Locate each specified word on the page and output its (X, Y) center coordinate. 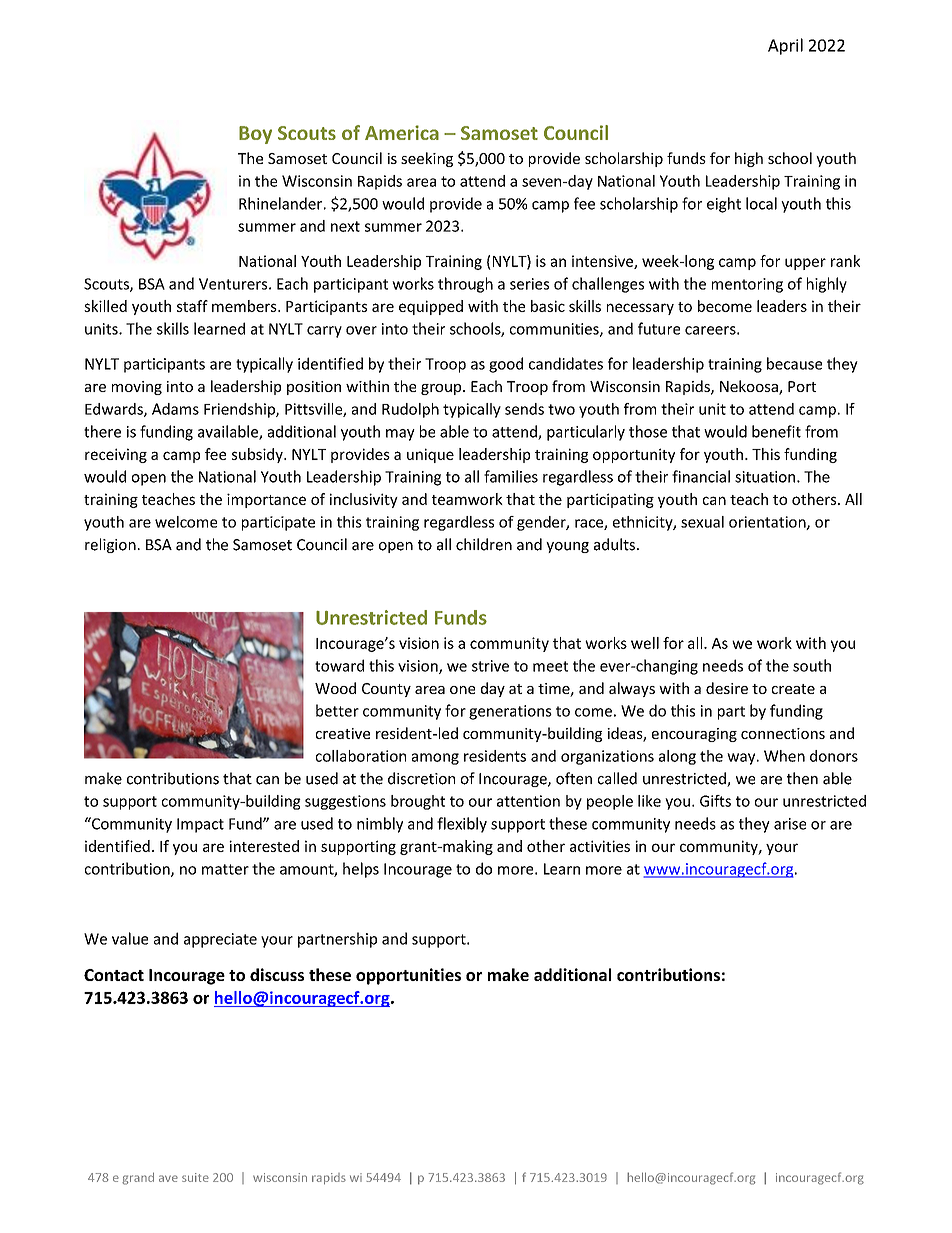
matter (225, 869)
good (506, 365)
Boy (255, 135)
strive (490, 666)
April (785, 46)
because (794, 363)
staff (192, 306)
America (402, 132)
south (812, 665)
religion (110, 545)
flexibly (462, 825)
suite (195, 1177)
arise (790, 824)
